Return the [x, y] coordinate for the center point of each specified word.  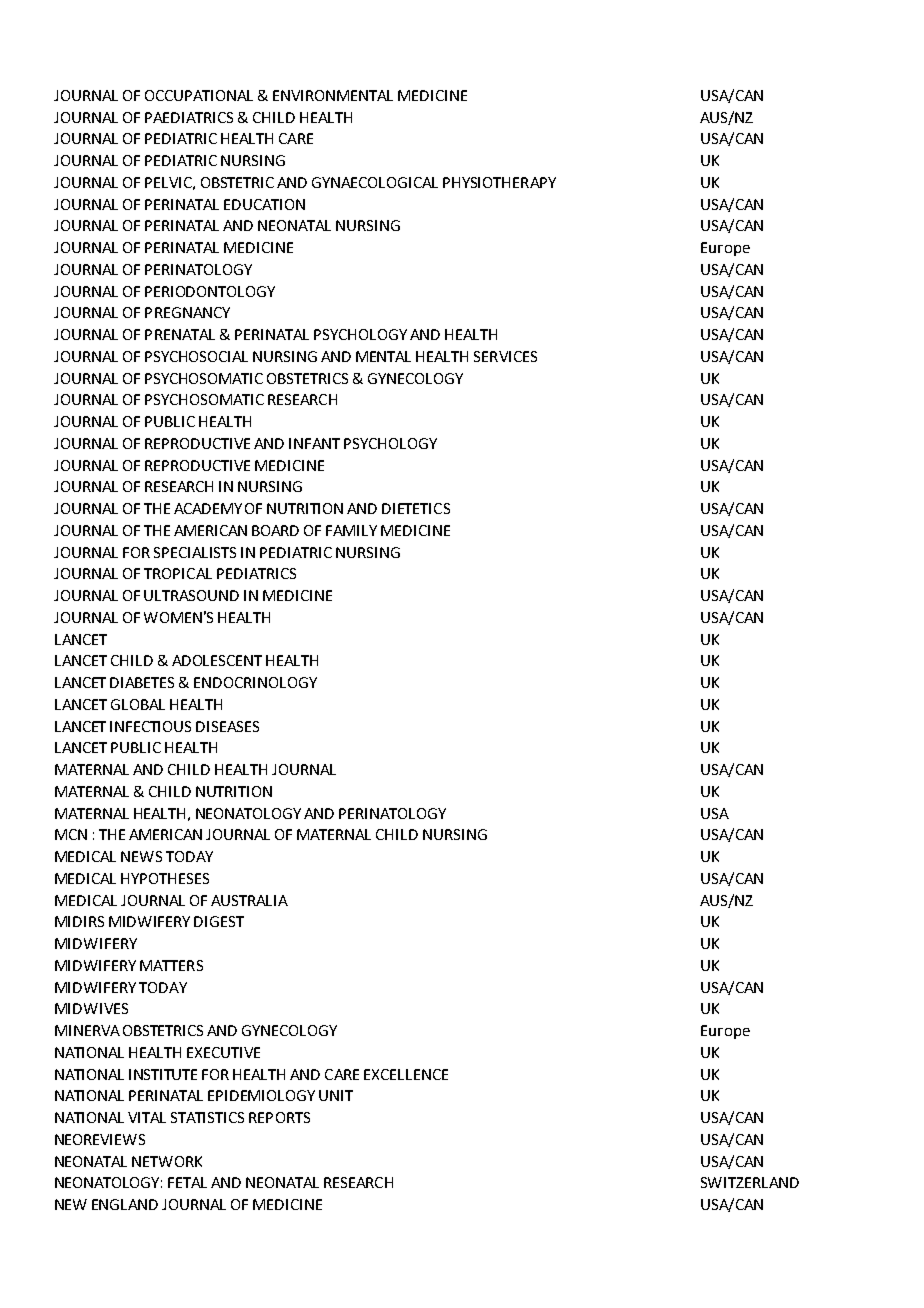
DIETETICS [416, 508]
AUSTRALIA [249, 900]
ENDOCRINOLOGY [255, 682]
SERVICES [505, 356]
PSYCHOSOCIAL [196, 356]
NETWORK [167, 1161]
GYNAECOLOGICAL [375, 182]
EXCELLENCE [406, 1074]
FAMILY [351, 530]
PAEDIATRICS [189, 117]
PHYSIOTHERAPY [499, 182]
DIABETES [142, 682]
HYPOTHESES [165, 878]
